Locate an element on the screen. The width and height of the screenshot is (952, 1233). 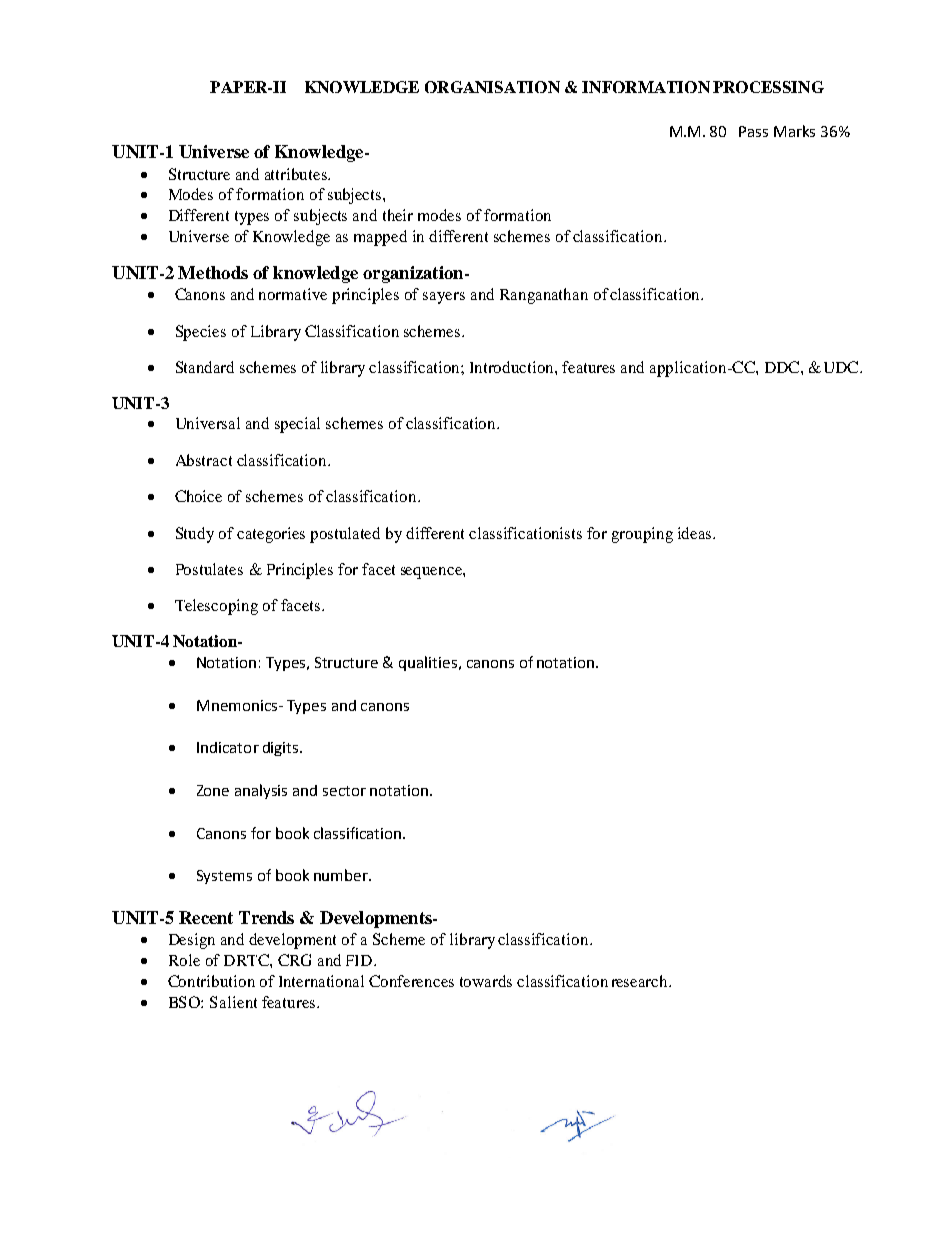
postulated is located at coordinates (345, 535).
